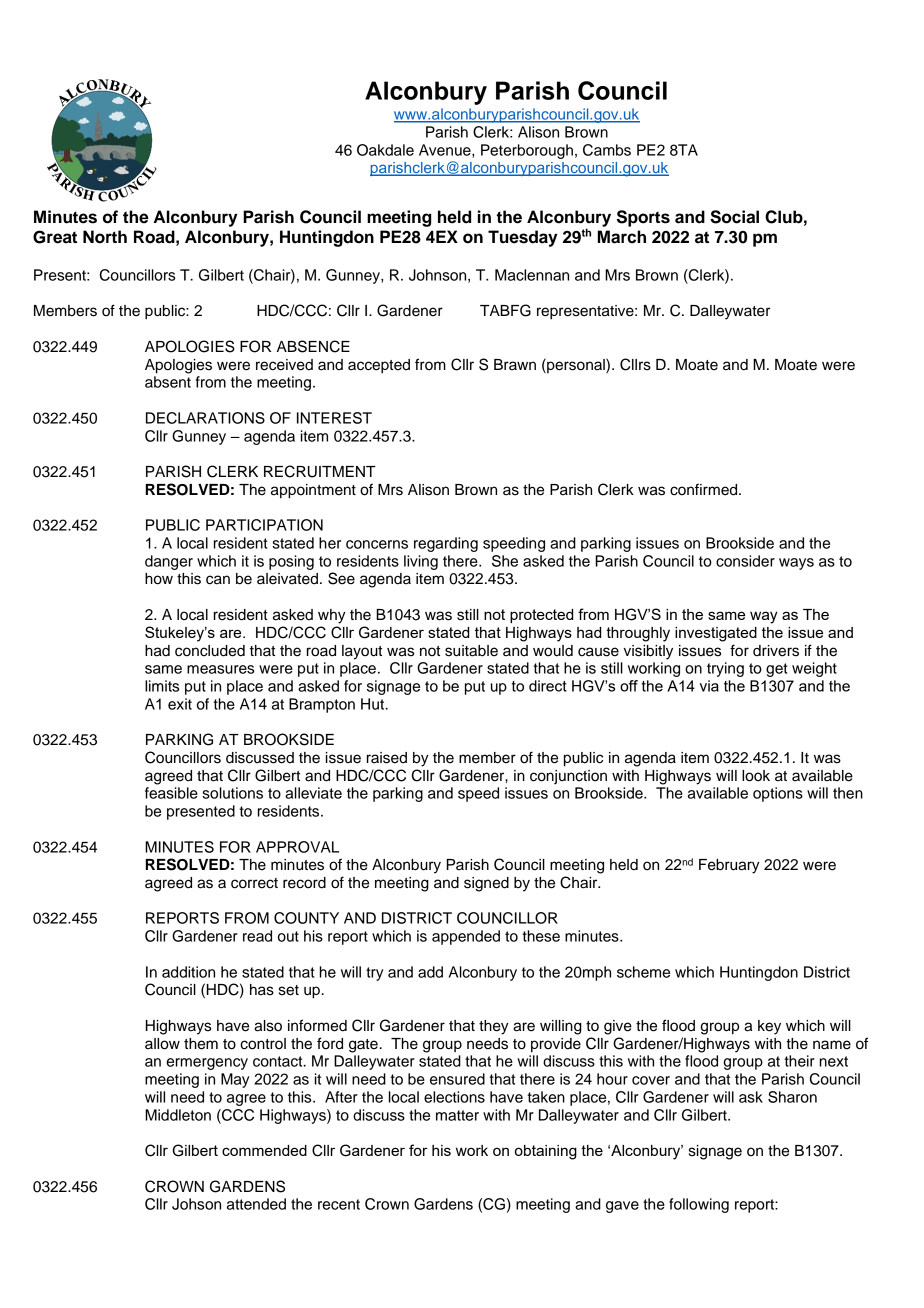 The height and width of the screenshot is (1308, 924). Describe the element at coordinates (105, 237) in the screenshot. I see `North` at that location.
